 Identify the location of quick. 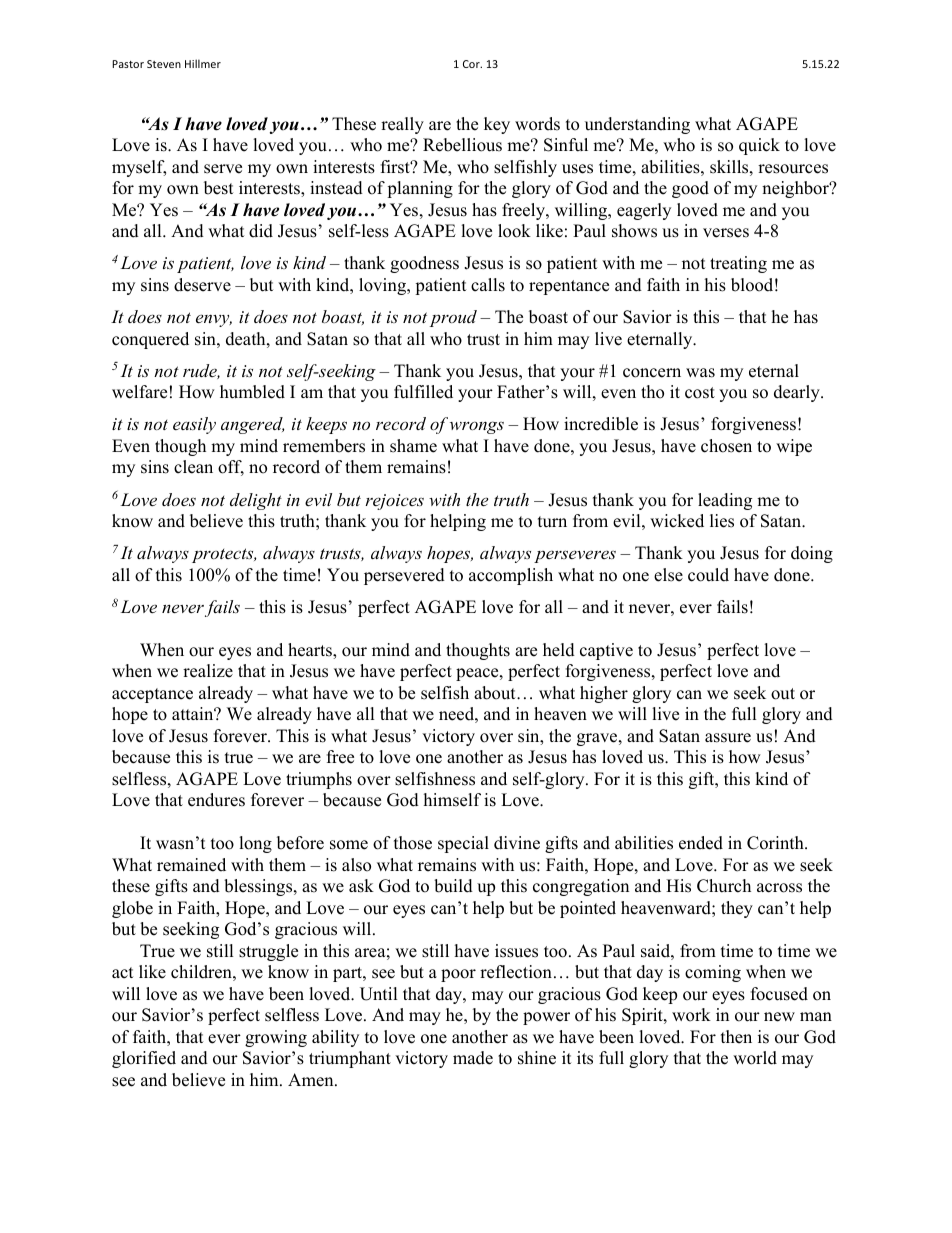
(759, 146).
